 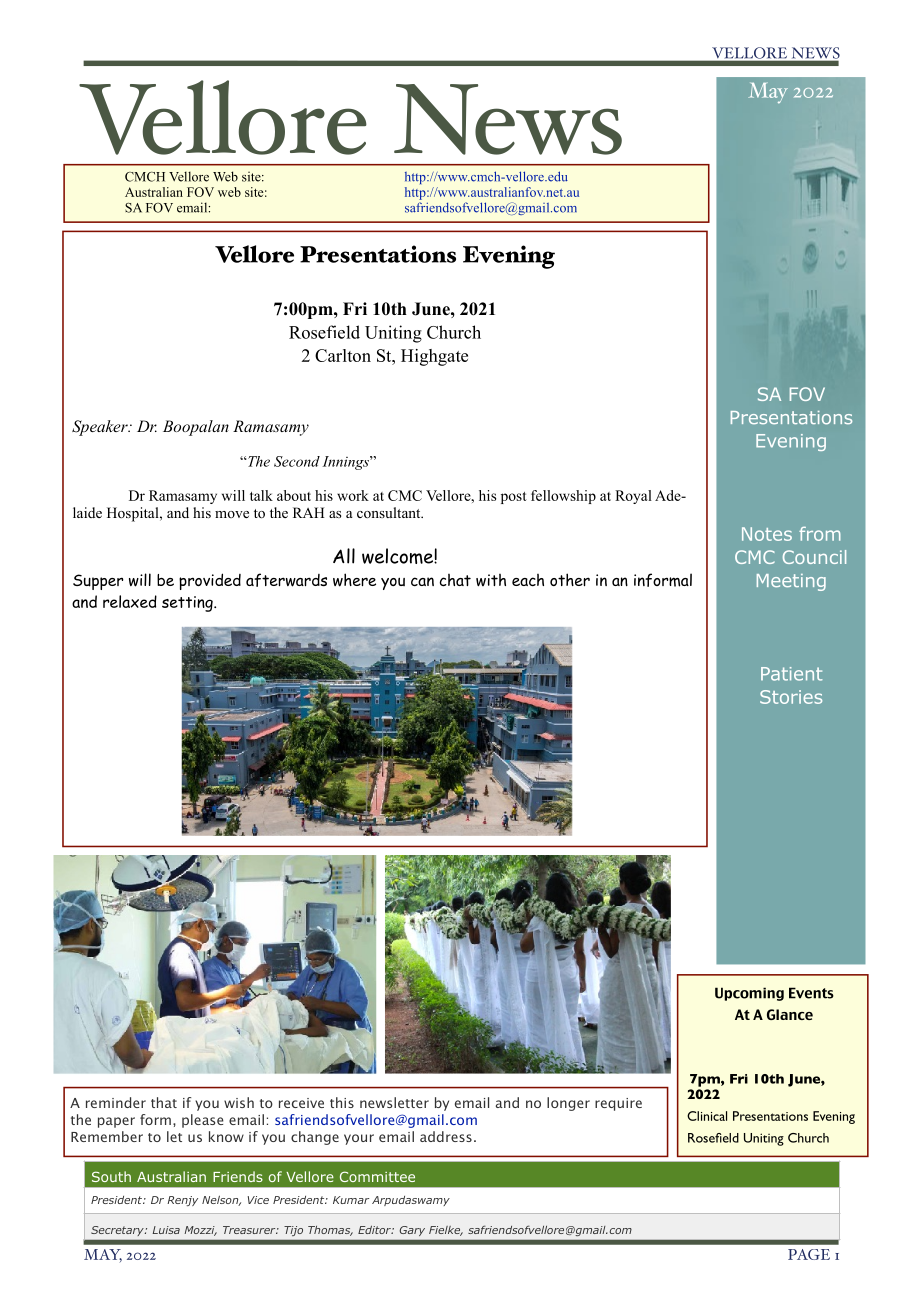 I want to click on Speaker, so click(x=101, y=428).
